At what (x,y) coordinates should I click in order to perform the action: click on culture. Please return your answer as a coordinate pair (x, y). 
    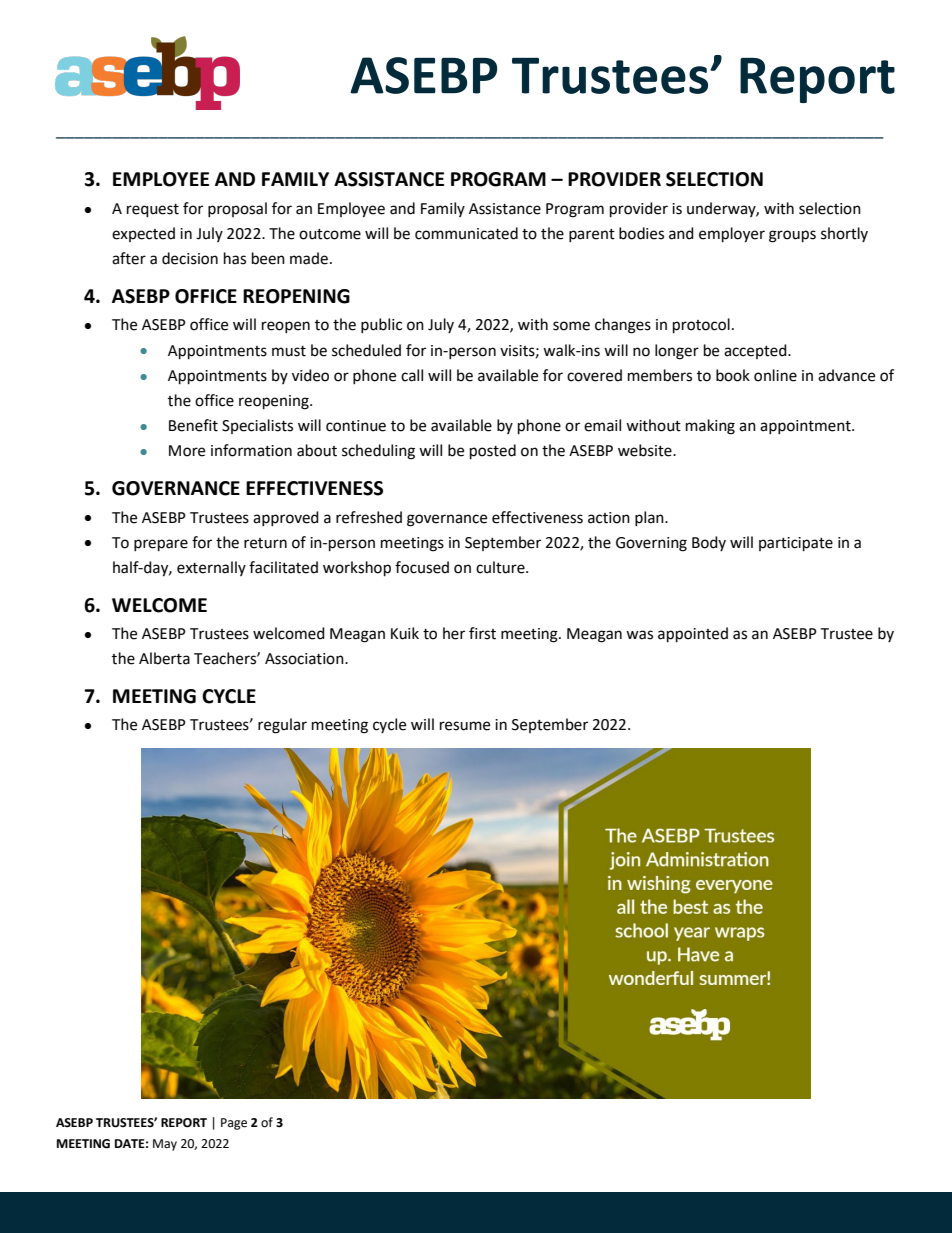
    Looking at the image, I should click on (501, 567).
